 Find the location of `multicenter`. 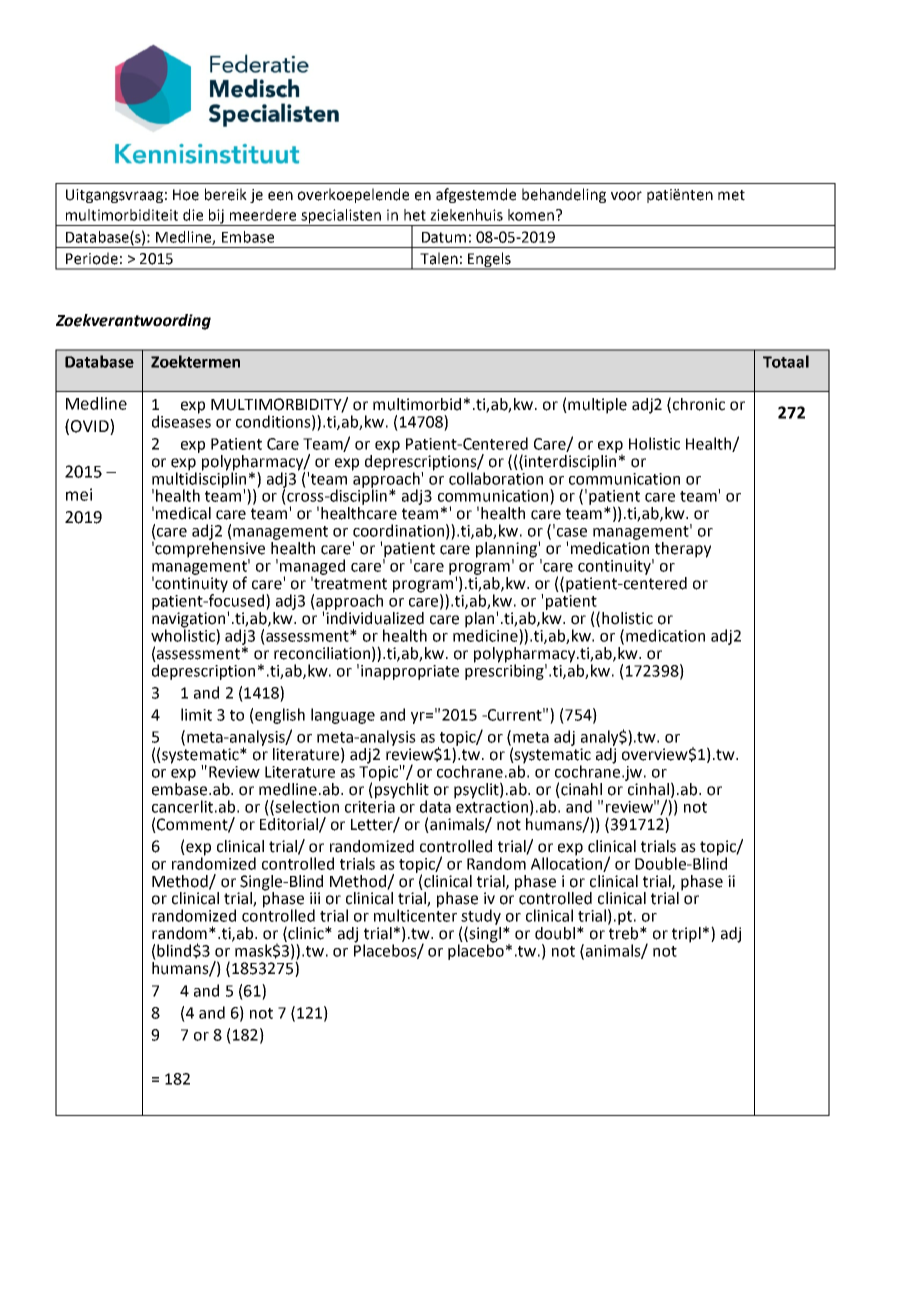

multicenter is located at coordinates (415, 914).
